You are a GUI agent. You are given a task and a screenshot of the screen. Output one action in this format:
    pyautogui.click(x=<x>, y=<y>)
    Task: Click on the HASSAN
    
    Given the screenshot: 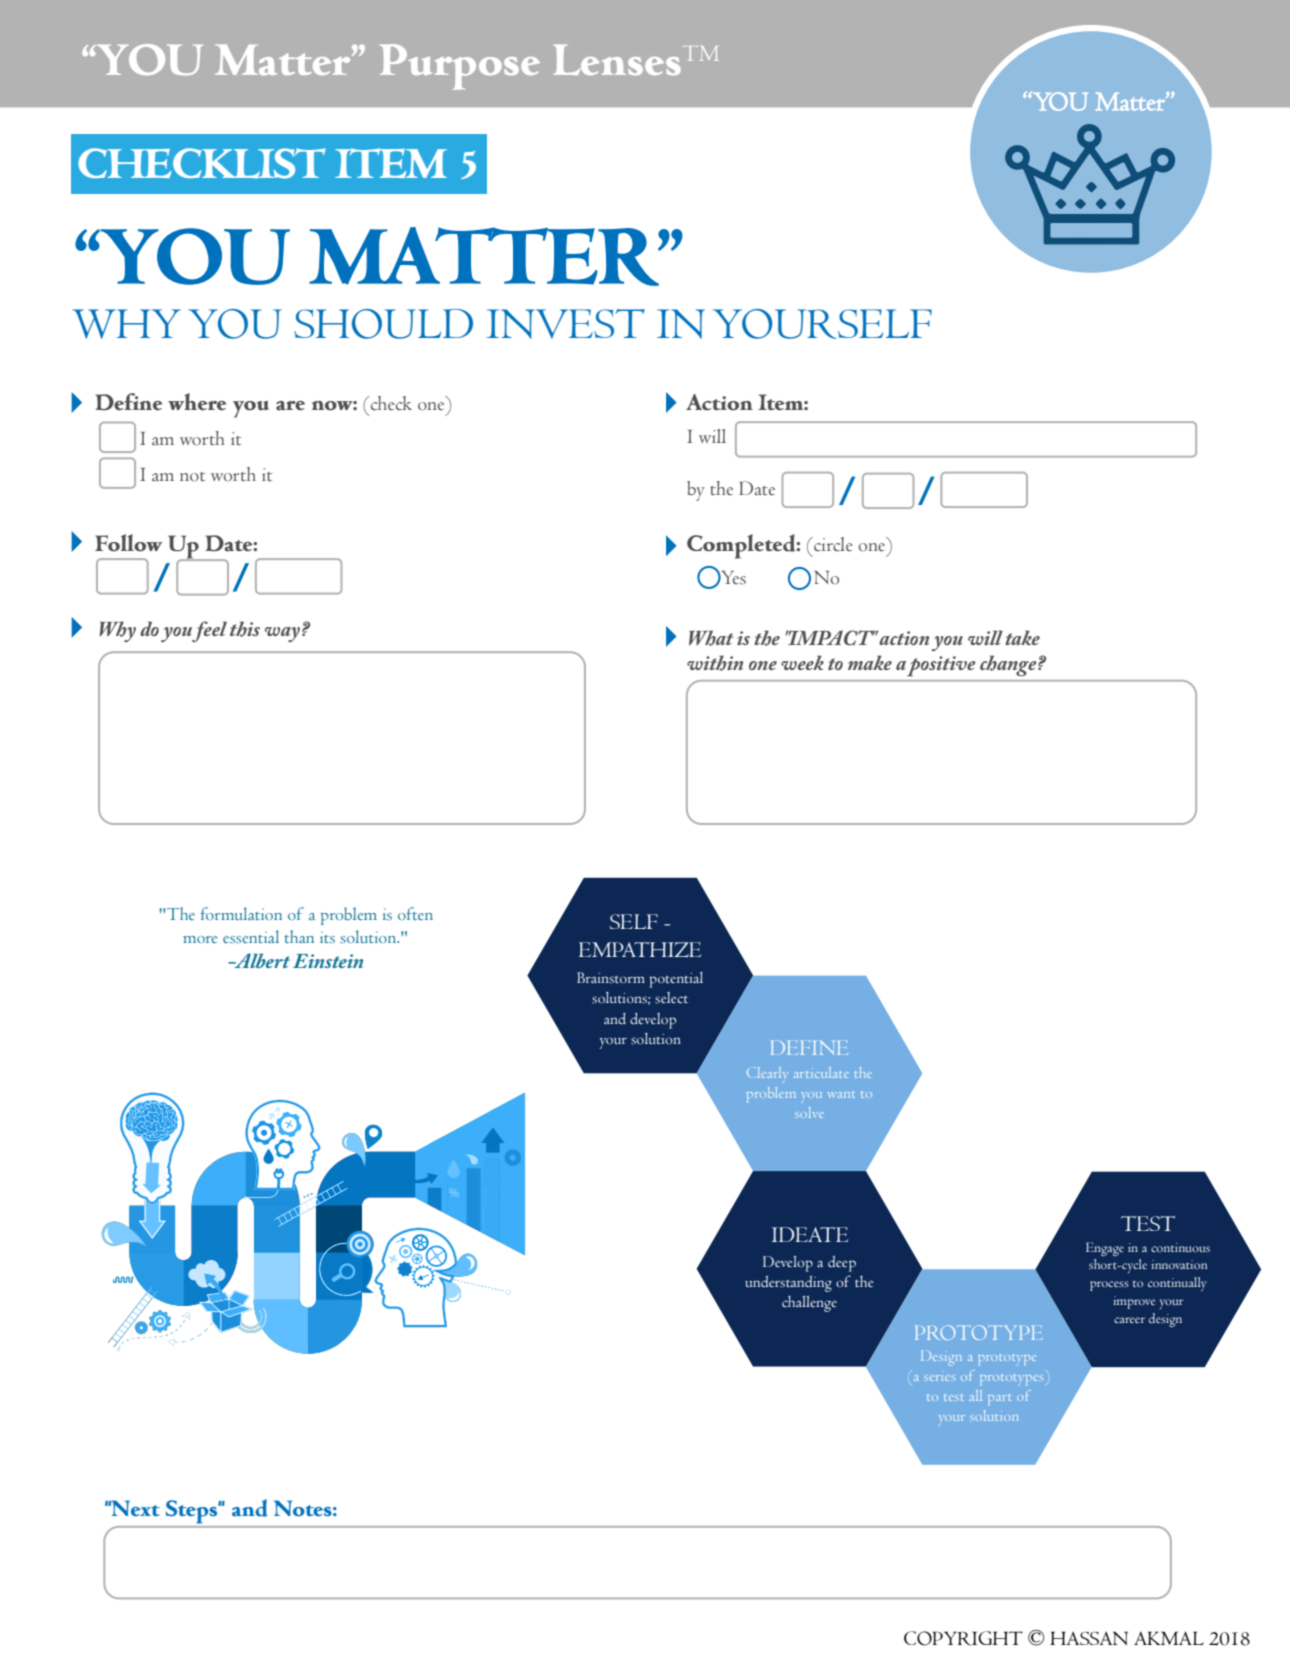 What is the action you would take?
    pyautogui.click(x=1089, y=1638)
